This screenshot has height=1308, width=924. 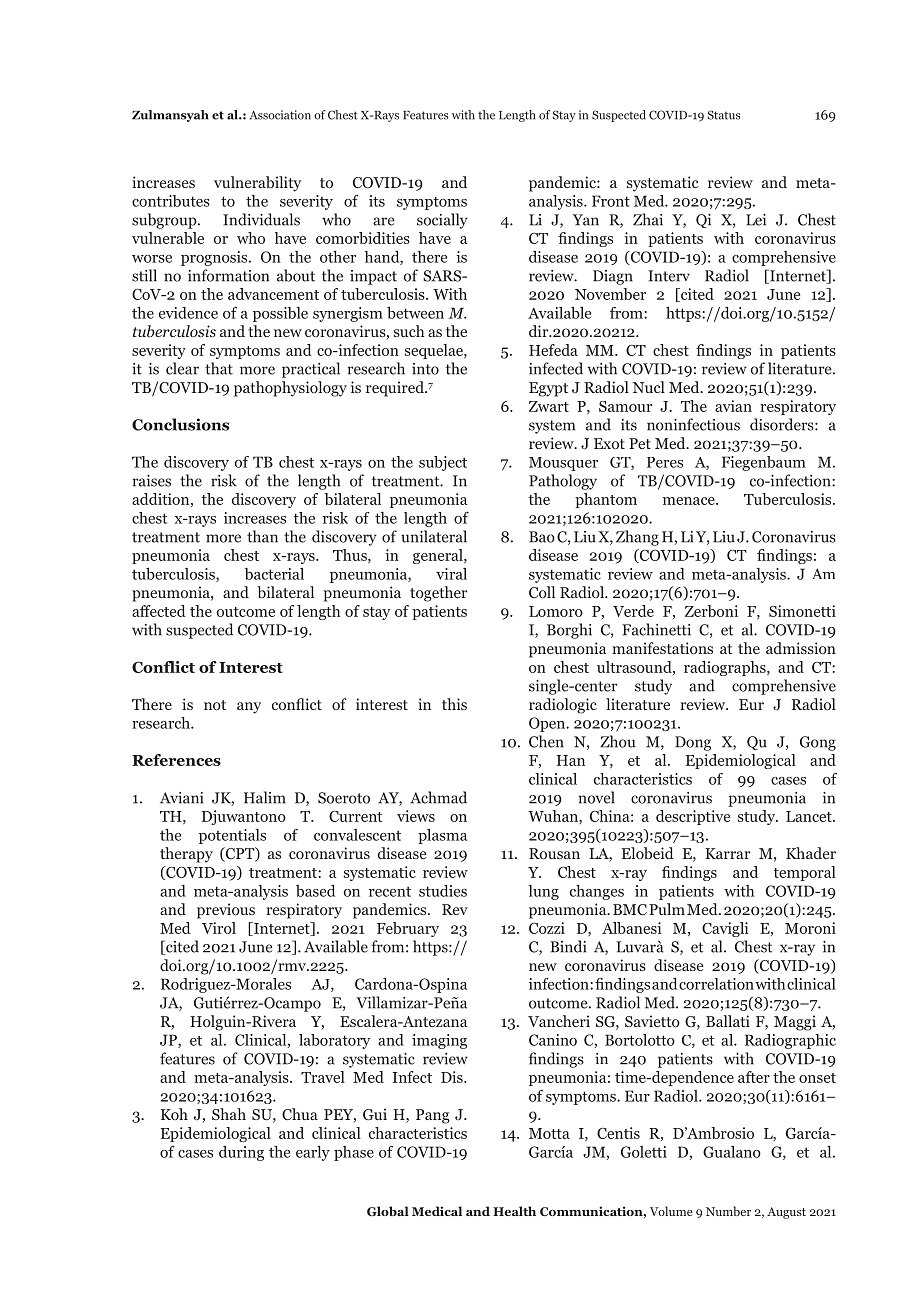 What do you see at coordinates (215, 705) in the screenshot?
I see `not` at bounding box center [215, 705].
